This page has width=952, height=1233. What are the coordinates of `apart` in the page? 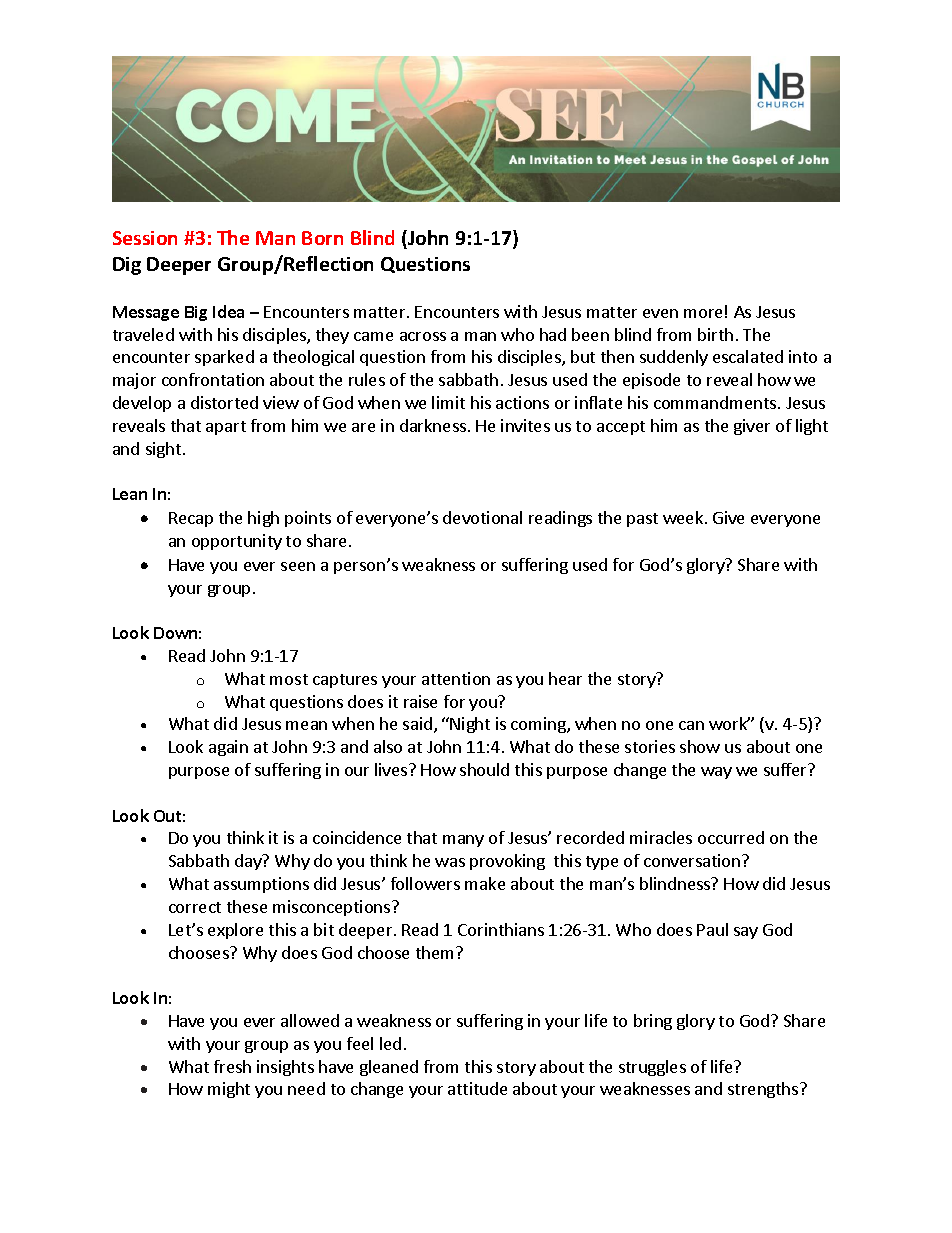 It's located at (226, 428).
